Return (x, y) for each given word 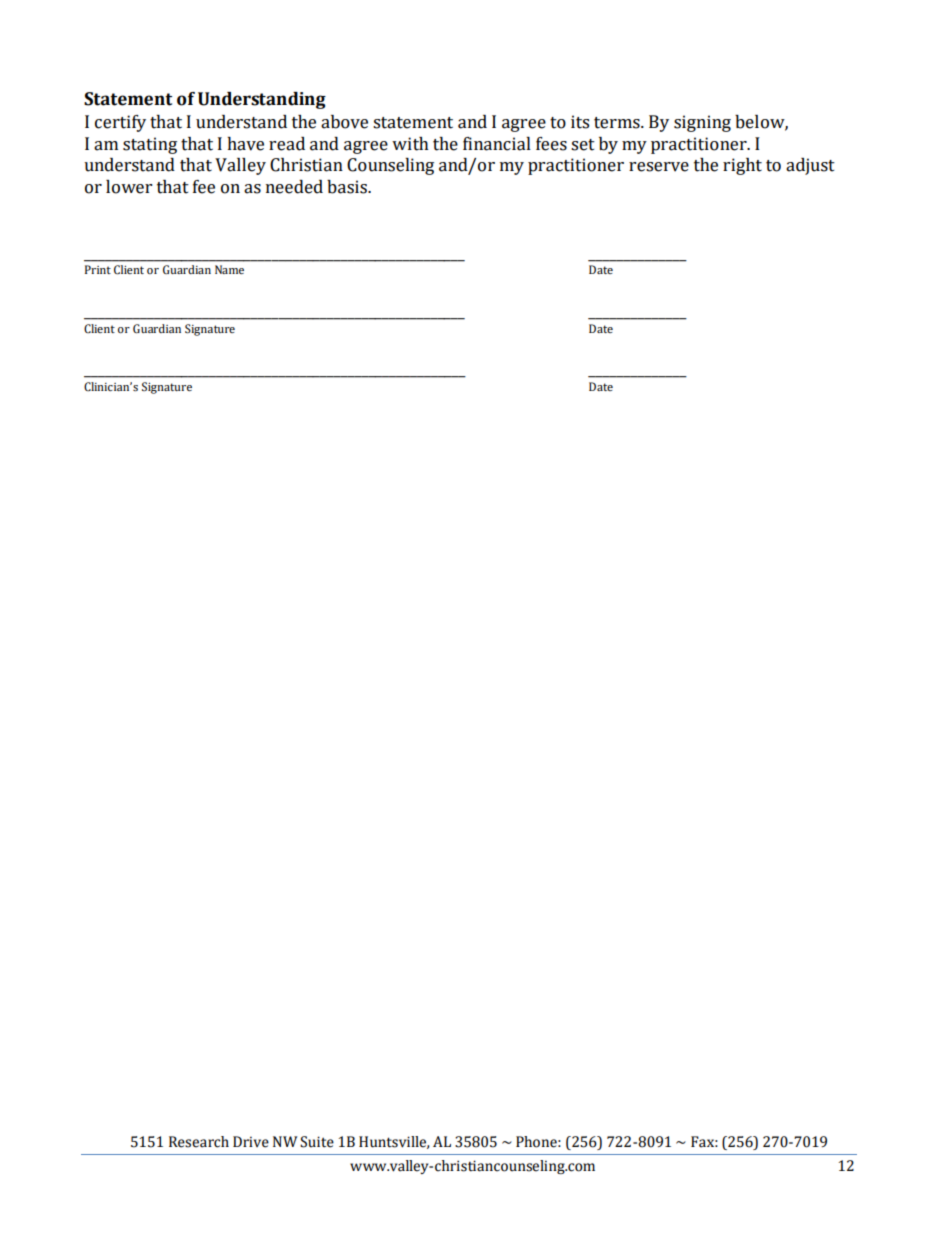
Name (229, 269)
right (742, 166)
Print (98, 269)
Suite (317, 1142)
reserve (659, 167)
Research (199, 1142)
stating (150, 145)
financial (497, 144)
